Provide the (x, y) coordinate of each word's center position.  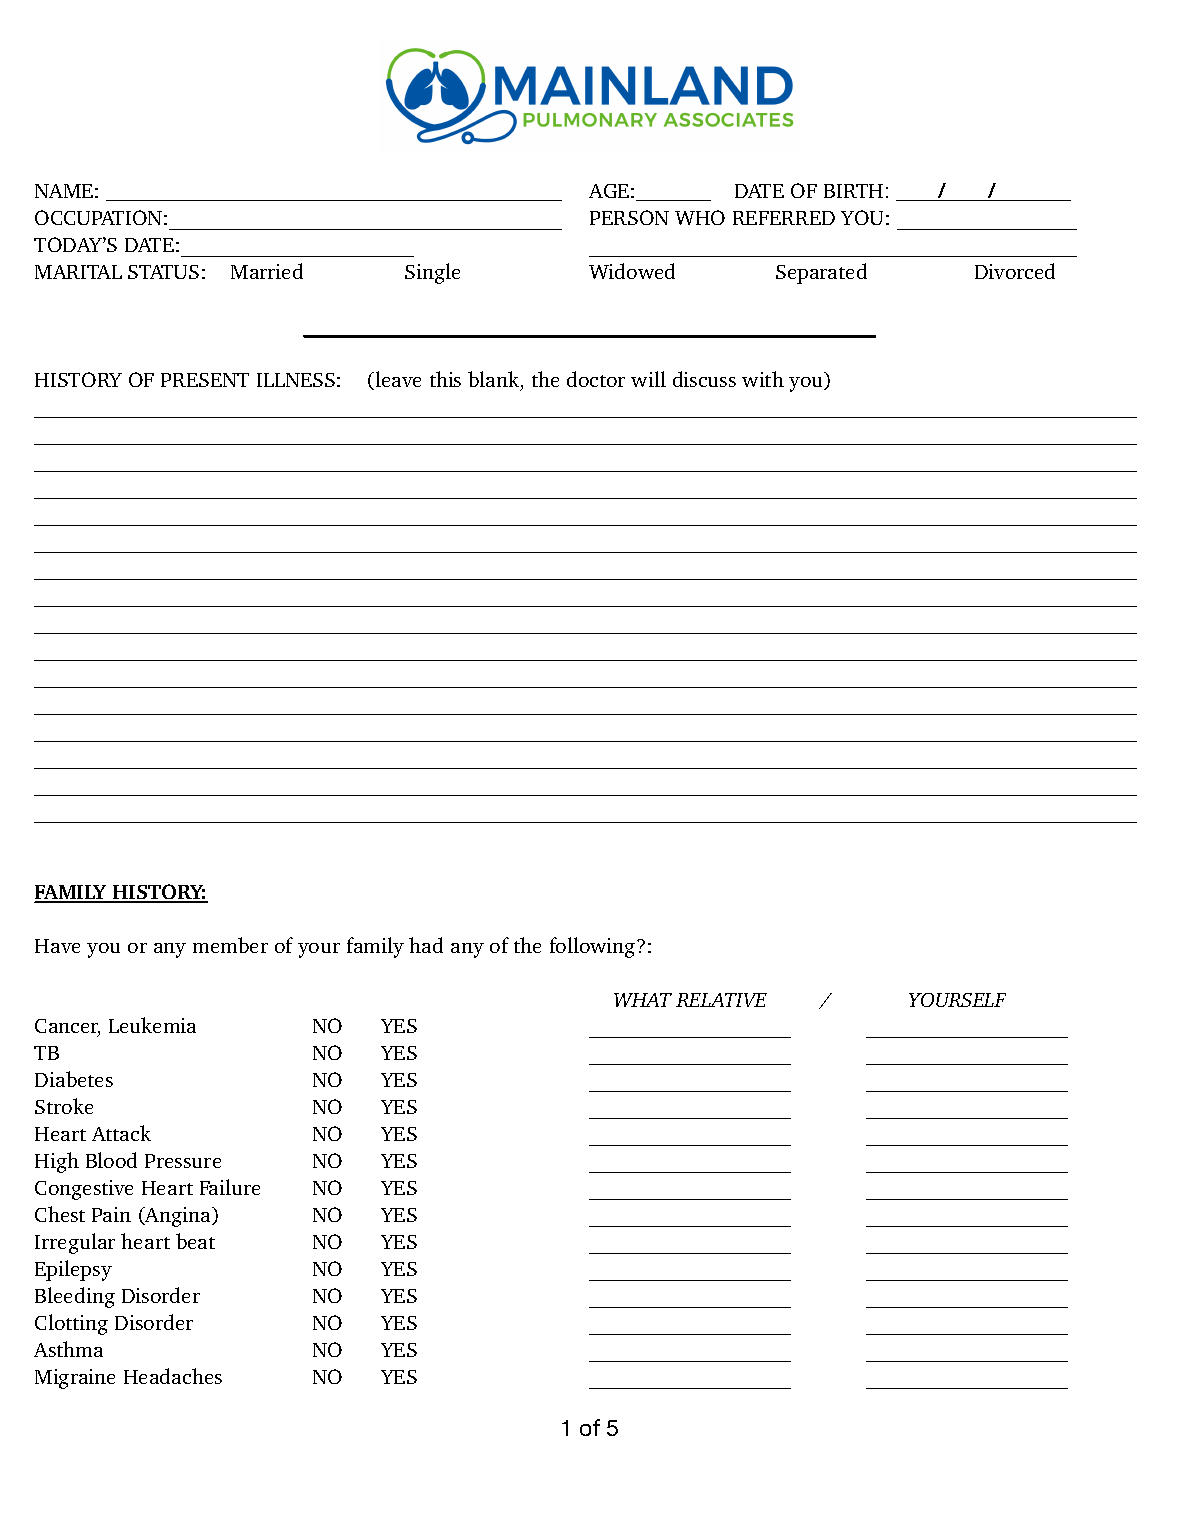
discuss (704, 379)
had (426, 945)
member (230, 945)
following (594, 947)
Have (57, 946)
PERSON (629, 217)
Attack (121, 1133)
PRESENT (205, 380)
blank (495, 380)
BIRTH (853, 191)
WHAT (643, 1000)
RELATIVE (721, 1000)
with (763, 379)
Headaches (173, 1376)
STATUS (163, 272)
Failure (230, 1187)
